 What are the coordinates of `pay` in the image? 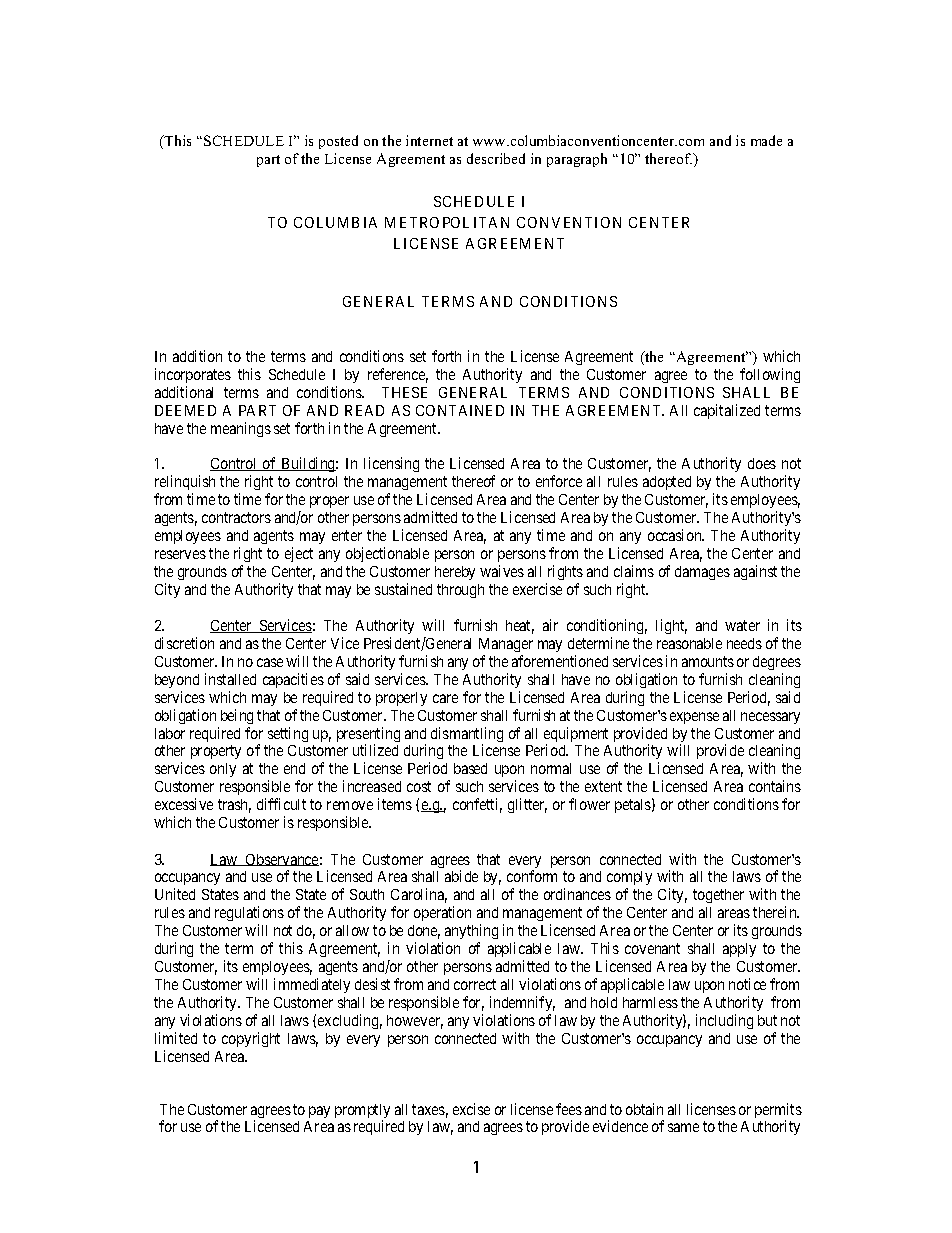 It's located at (319, 1112).
